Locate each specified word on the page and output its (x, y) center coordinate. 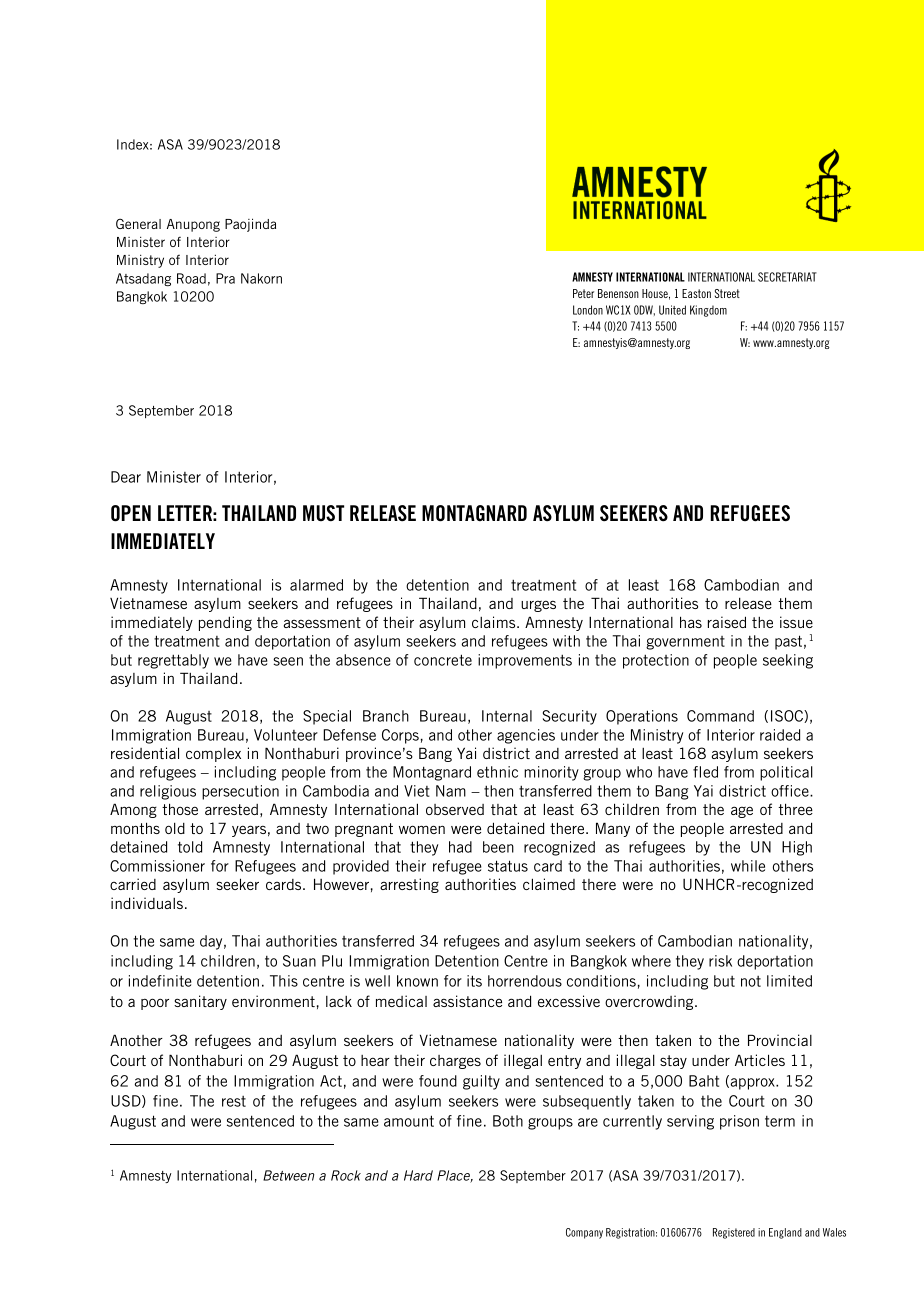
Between (289, 1175)
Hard (418, 1175)
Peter (583, 293)
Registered (734, 1233)
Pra (225, 278)
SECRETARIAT (787, 277)
